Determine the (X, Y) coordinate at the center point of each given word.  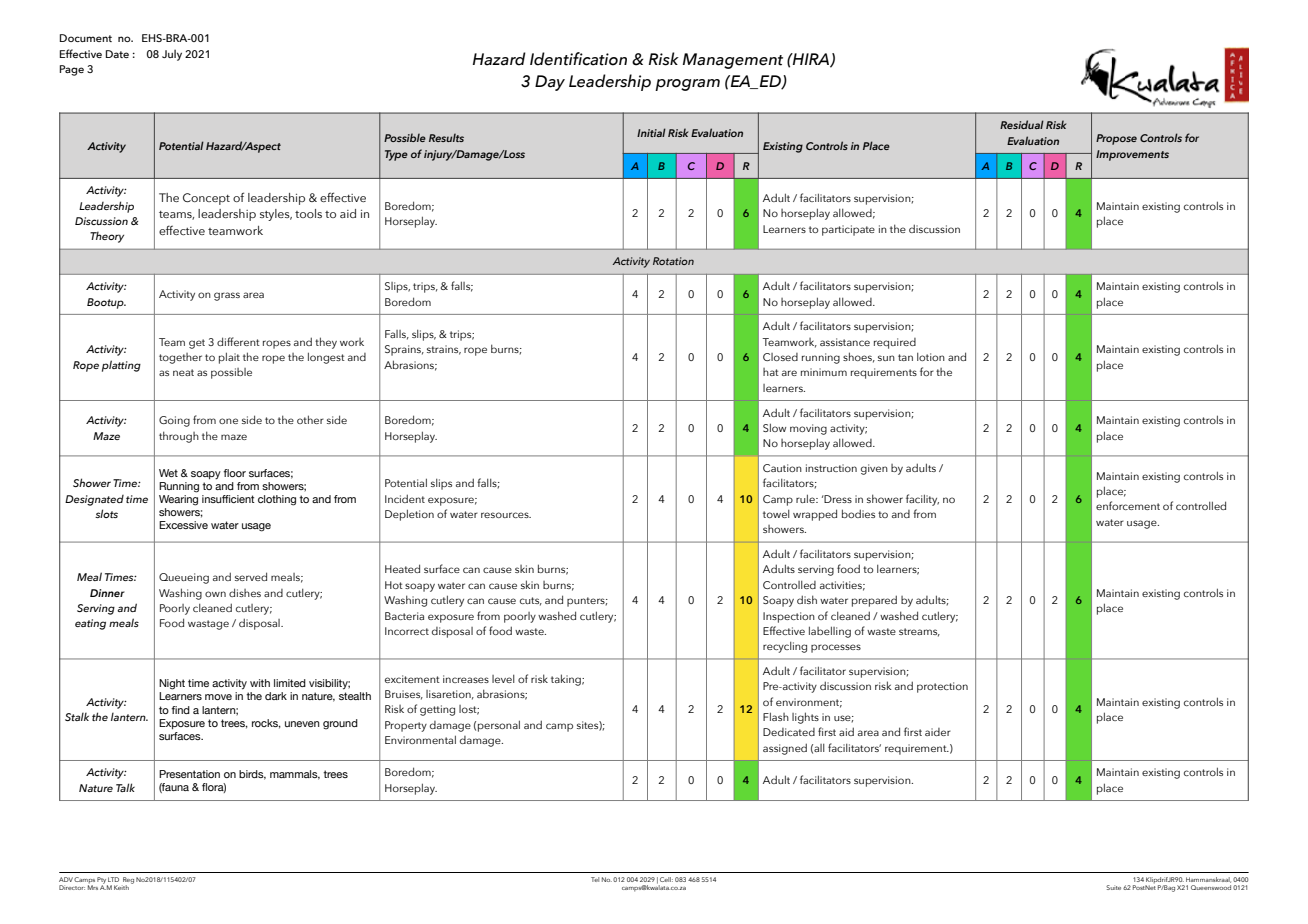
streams (919, 632)
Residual (1022, 124)
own (215, 594)
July (172, 55)
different (238, 341)
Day (550, 83)
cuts (531, 601)
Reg (128, 881)
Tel (595, 879)
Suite (1113, 887)
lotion (931, 357)
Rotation (673, 261)
